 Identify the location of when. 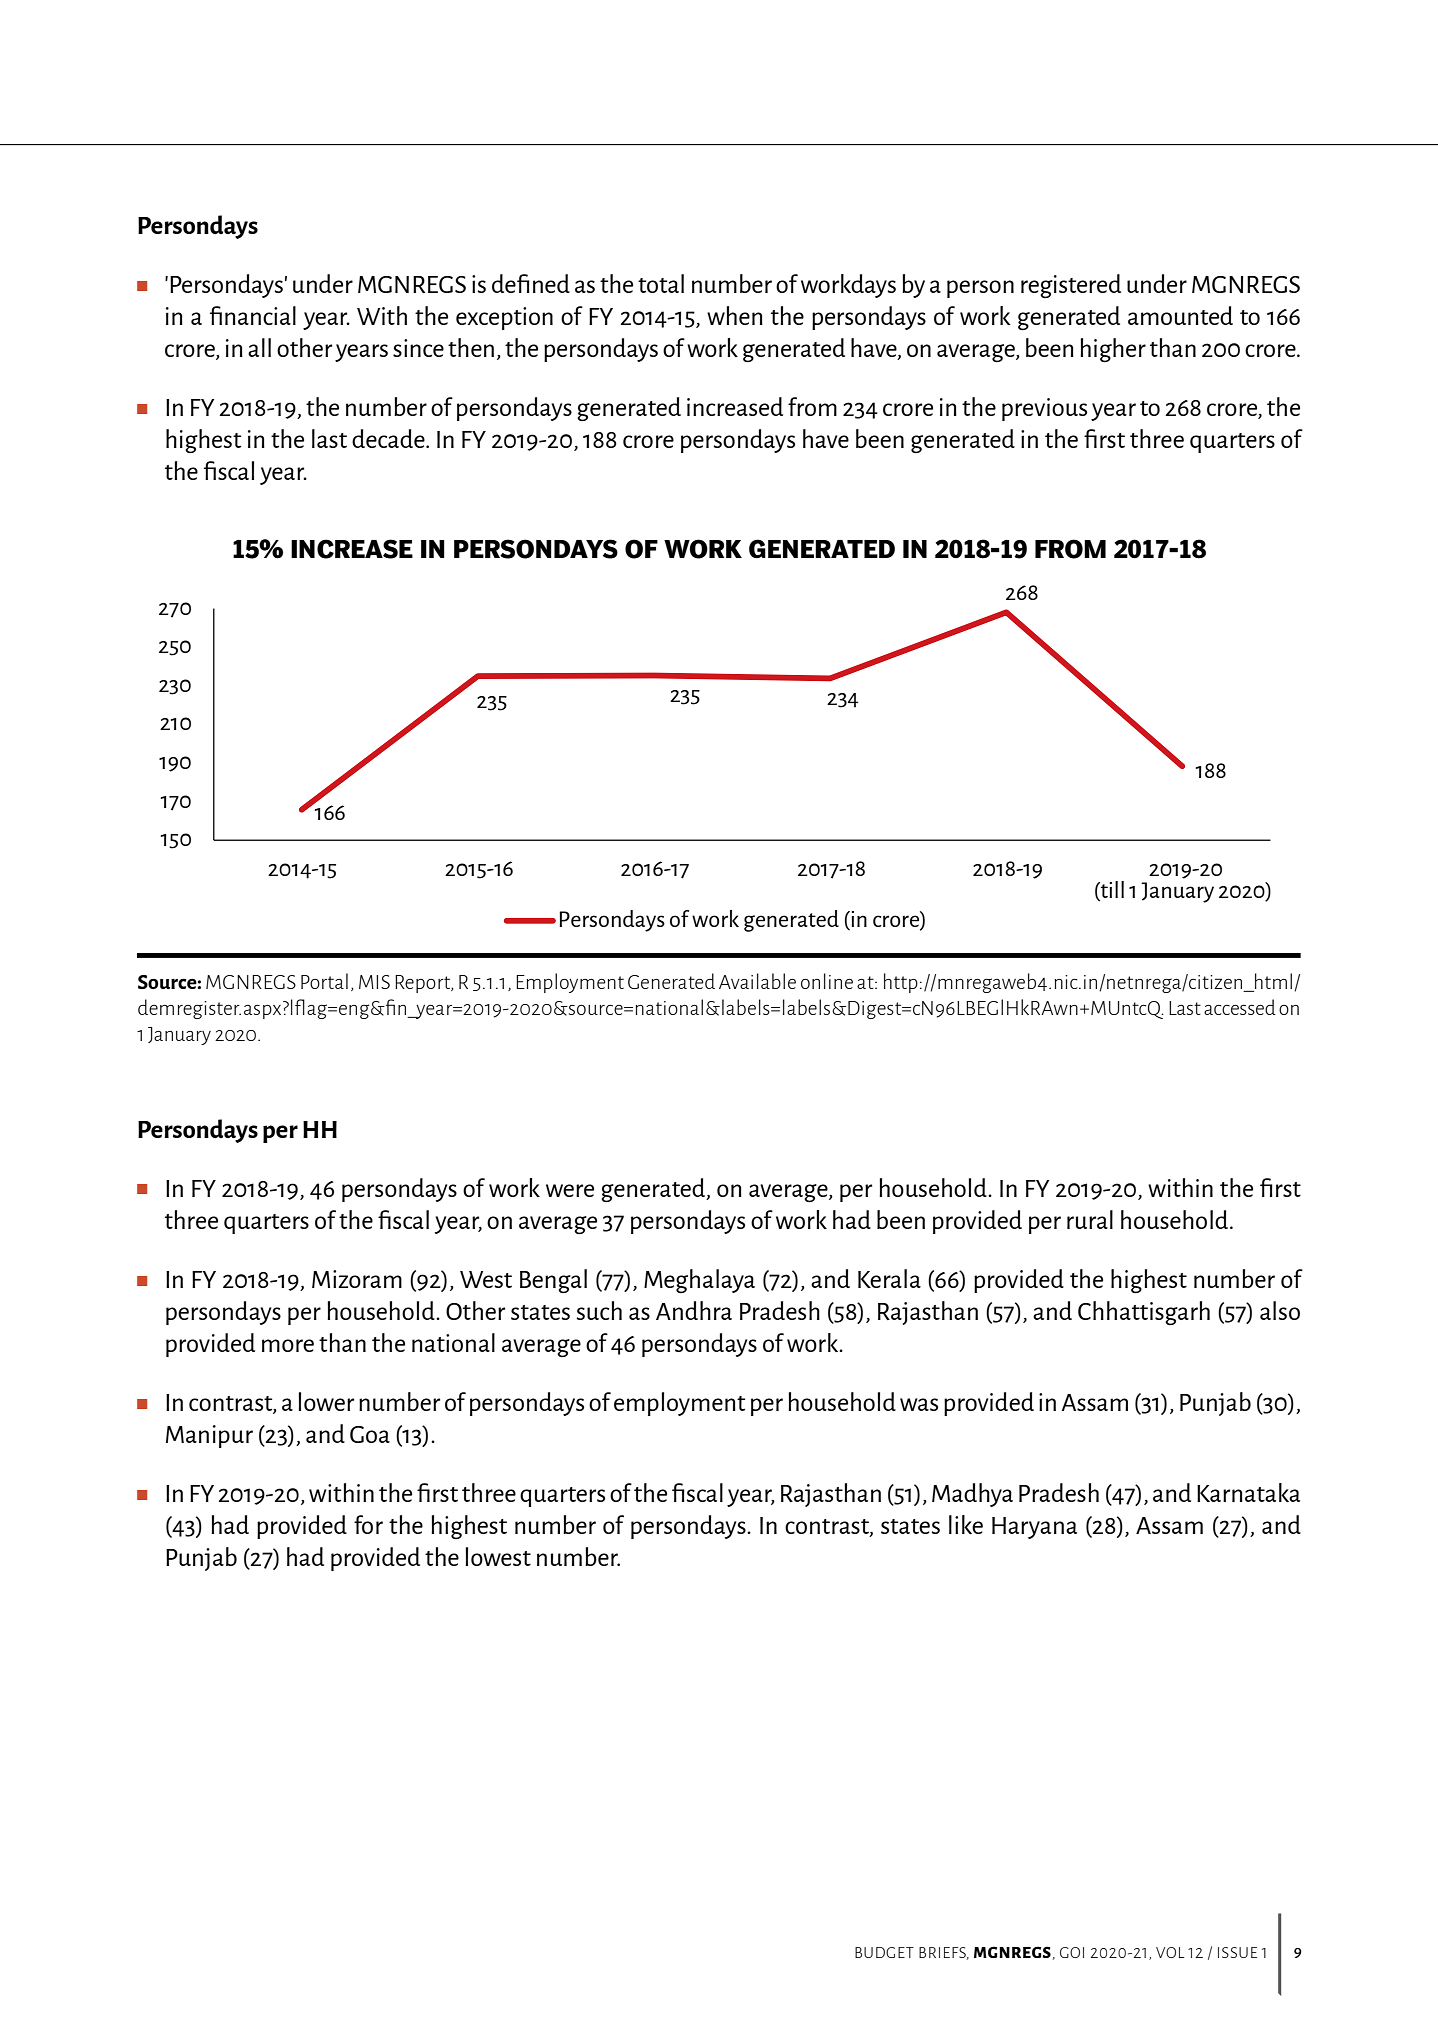
(735, 315).
